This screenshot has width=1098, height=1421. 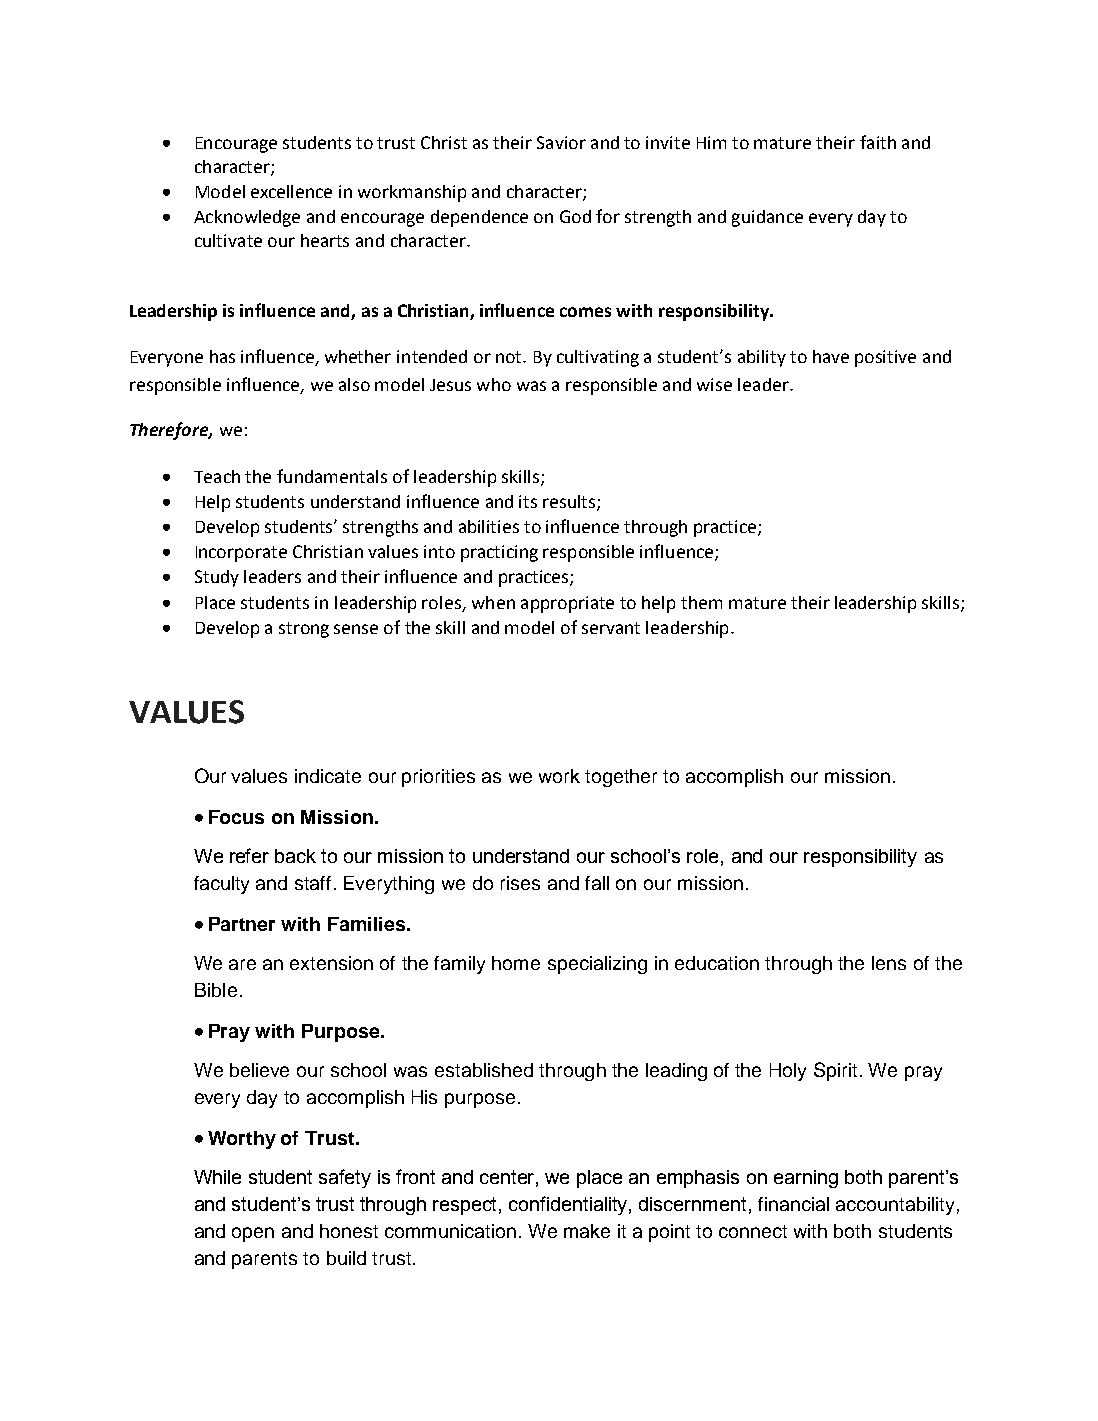 What do you see at coordinates (253, 1234) in the screenshot?
I see `open` at bounding box center [253, 1234].
